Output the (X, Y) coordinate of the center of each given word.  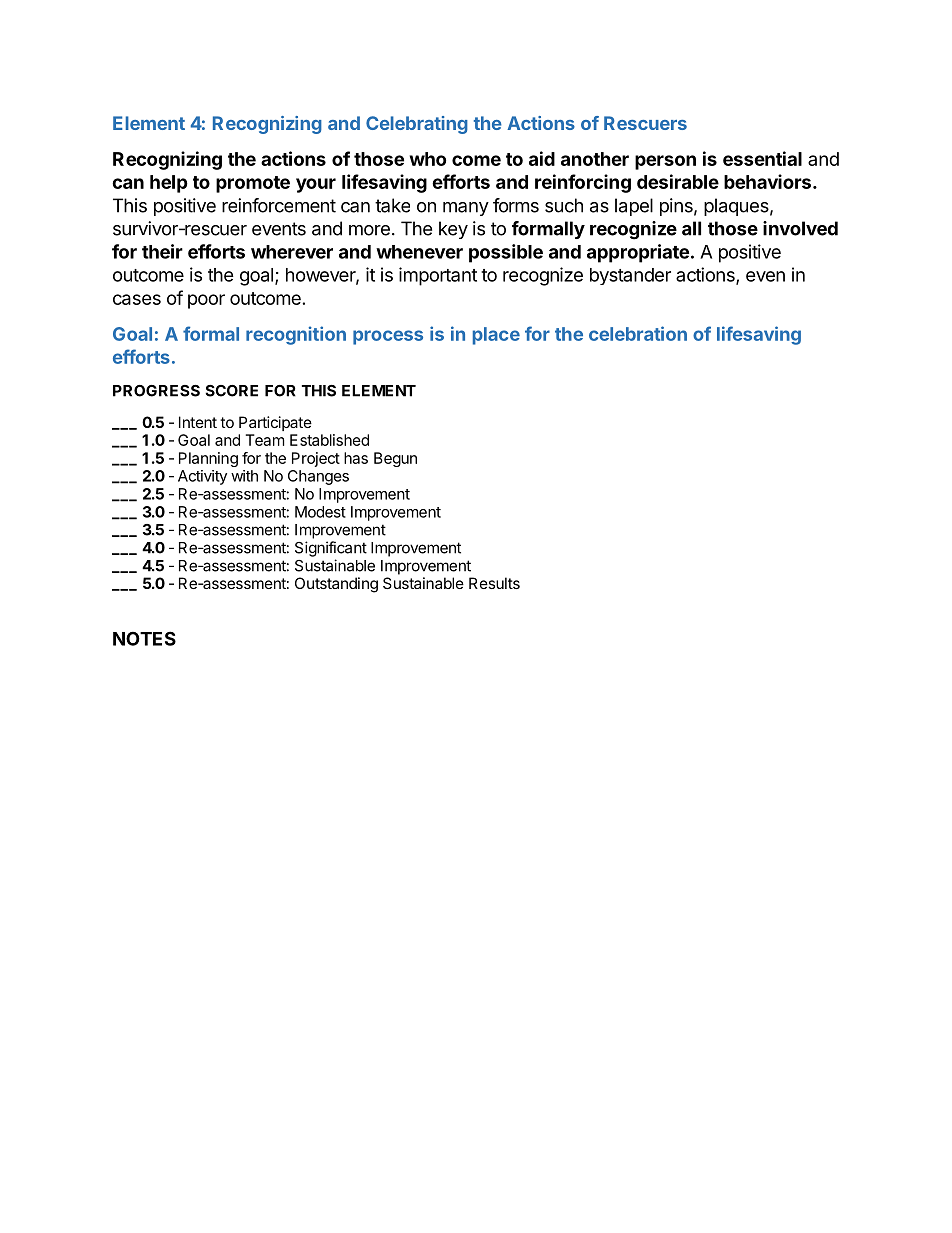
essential (762, 158)
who (428, 159)
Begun (395, 459)
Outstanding (336, 585)
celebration (638, 333)
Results (494, 583)
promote (253, 184)
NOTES (144, 638)
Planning (208, 459)
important (438, 276)
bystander (630, 276)
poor (206, 301)
